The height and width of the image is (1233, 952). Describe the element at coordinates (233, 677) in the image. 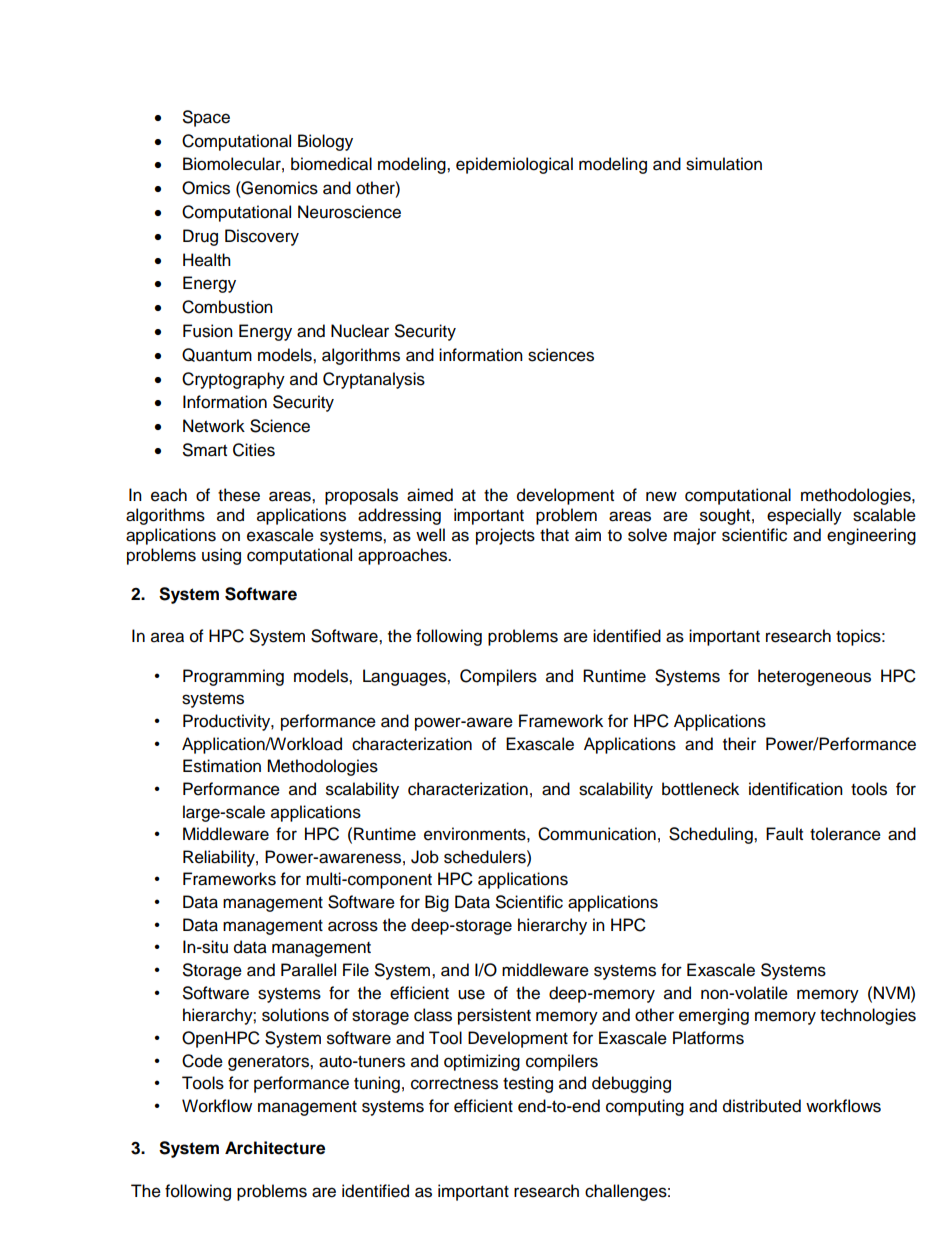

I see `Programming` at that location.
